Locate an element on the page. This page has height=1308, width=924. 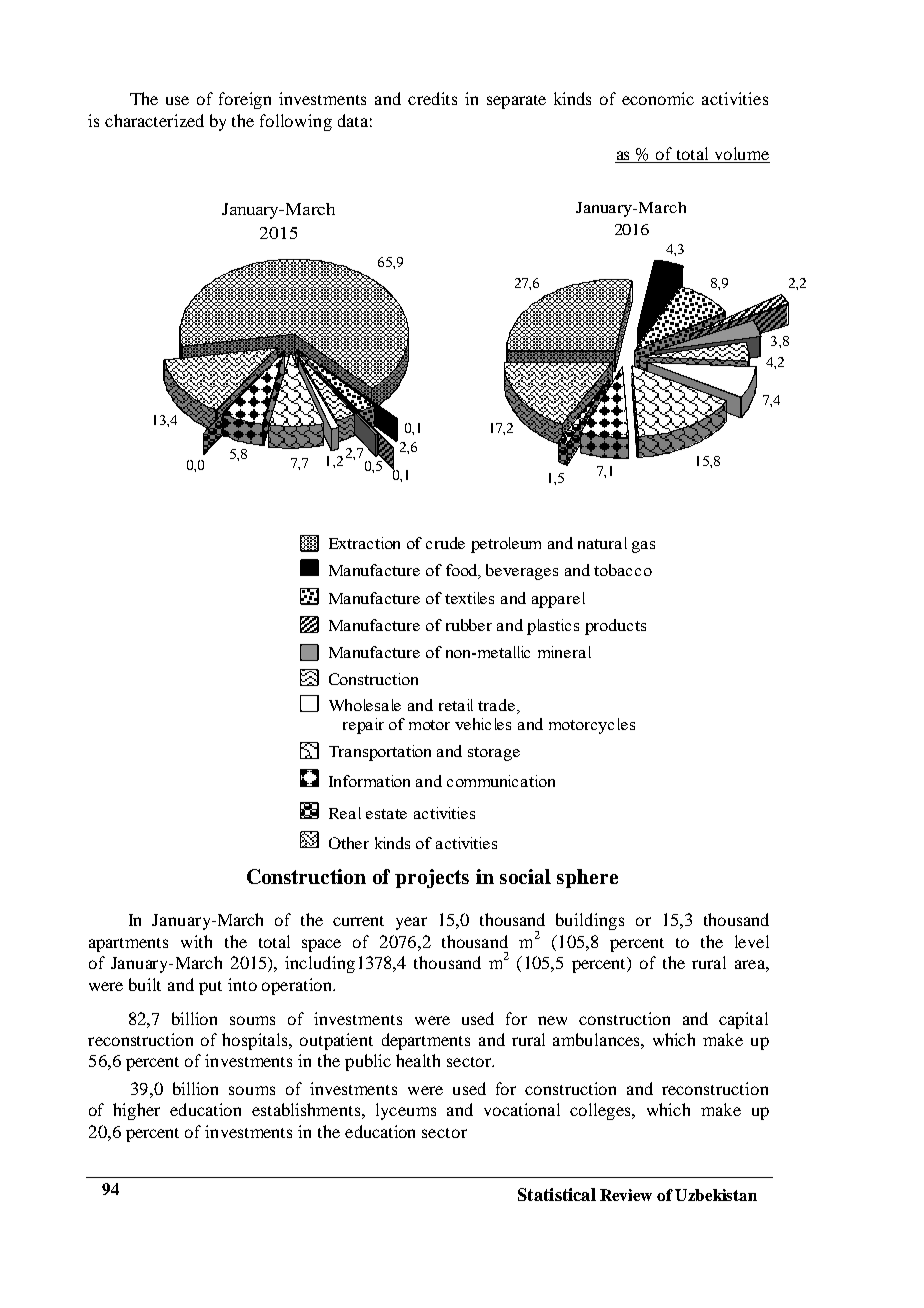
Uzbekistan is located at coordinates (716, 1195).
